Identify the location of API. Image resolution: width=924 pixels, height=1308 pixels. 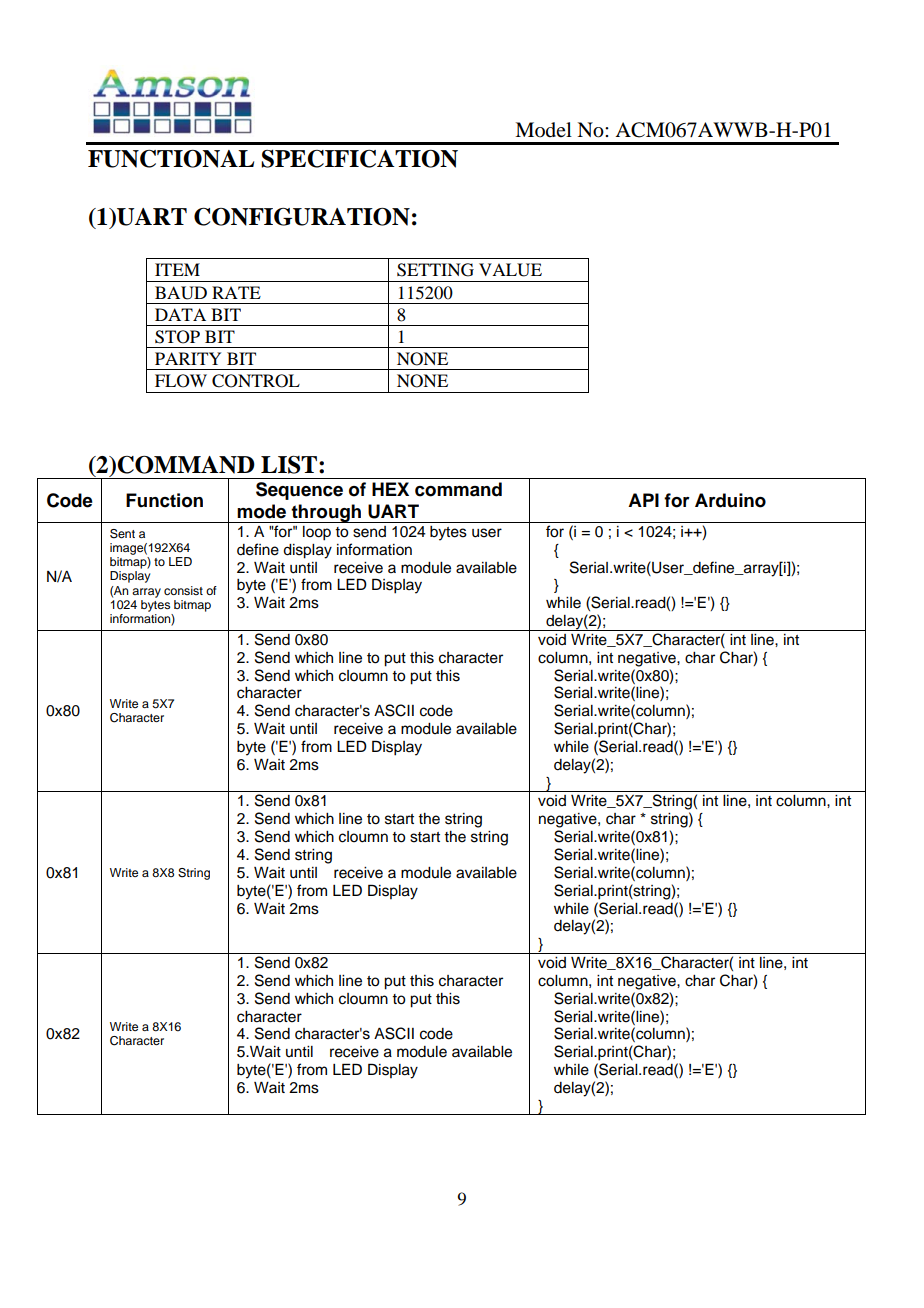
(643, 500).
